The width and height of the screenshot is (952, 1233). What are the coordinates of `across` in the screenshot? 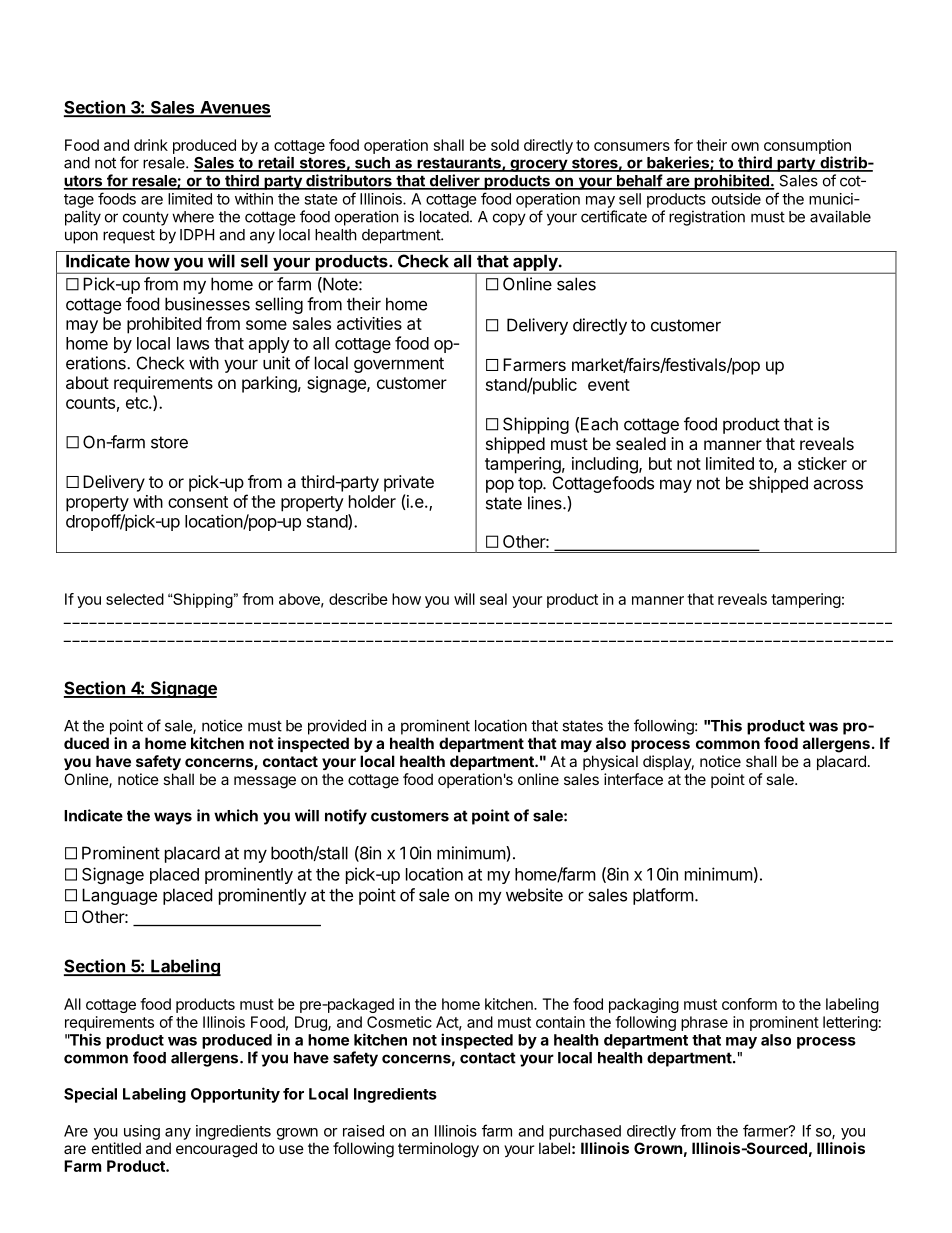 It's located at (838, 484).
